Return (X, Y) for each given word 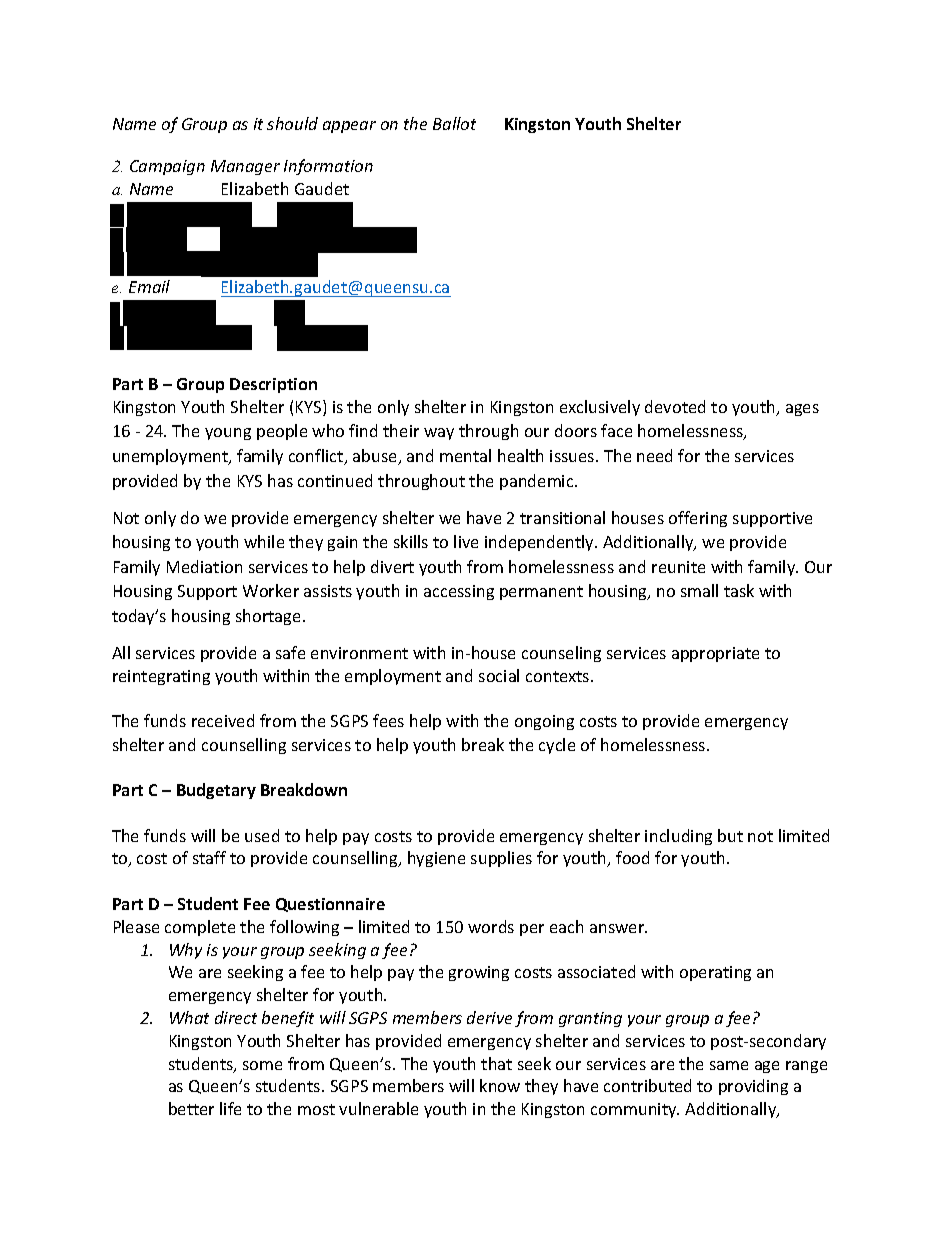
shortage (270, 617)
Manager (245, 167)
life (230, 1108)
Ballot (454, 123)
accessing (459, 592)
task (739, 590)
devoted (675, 406)
